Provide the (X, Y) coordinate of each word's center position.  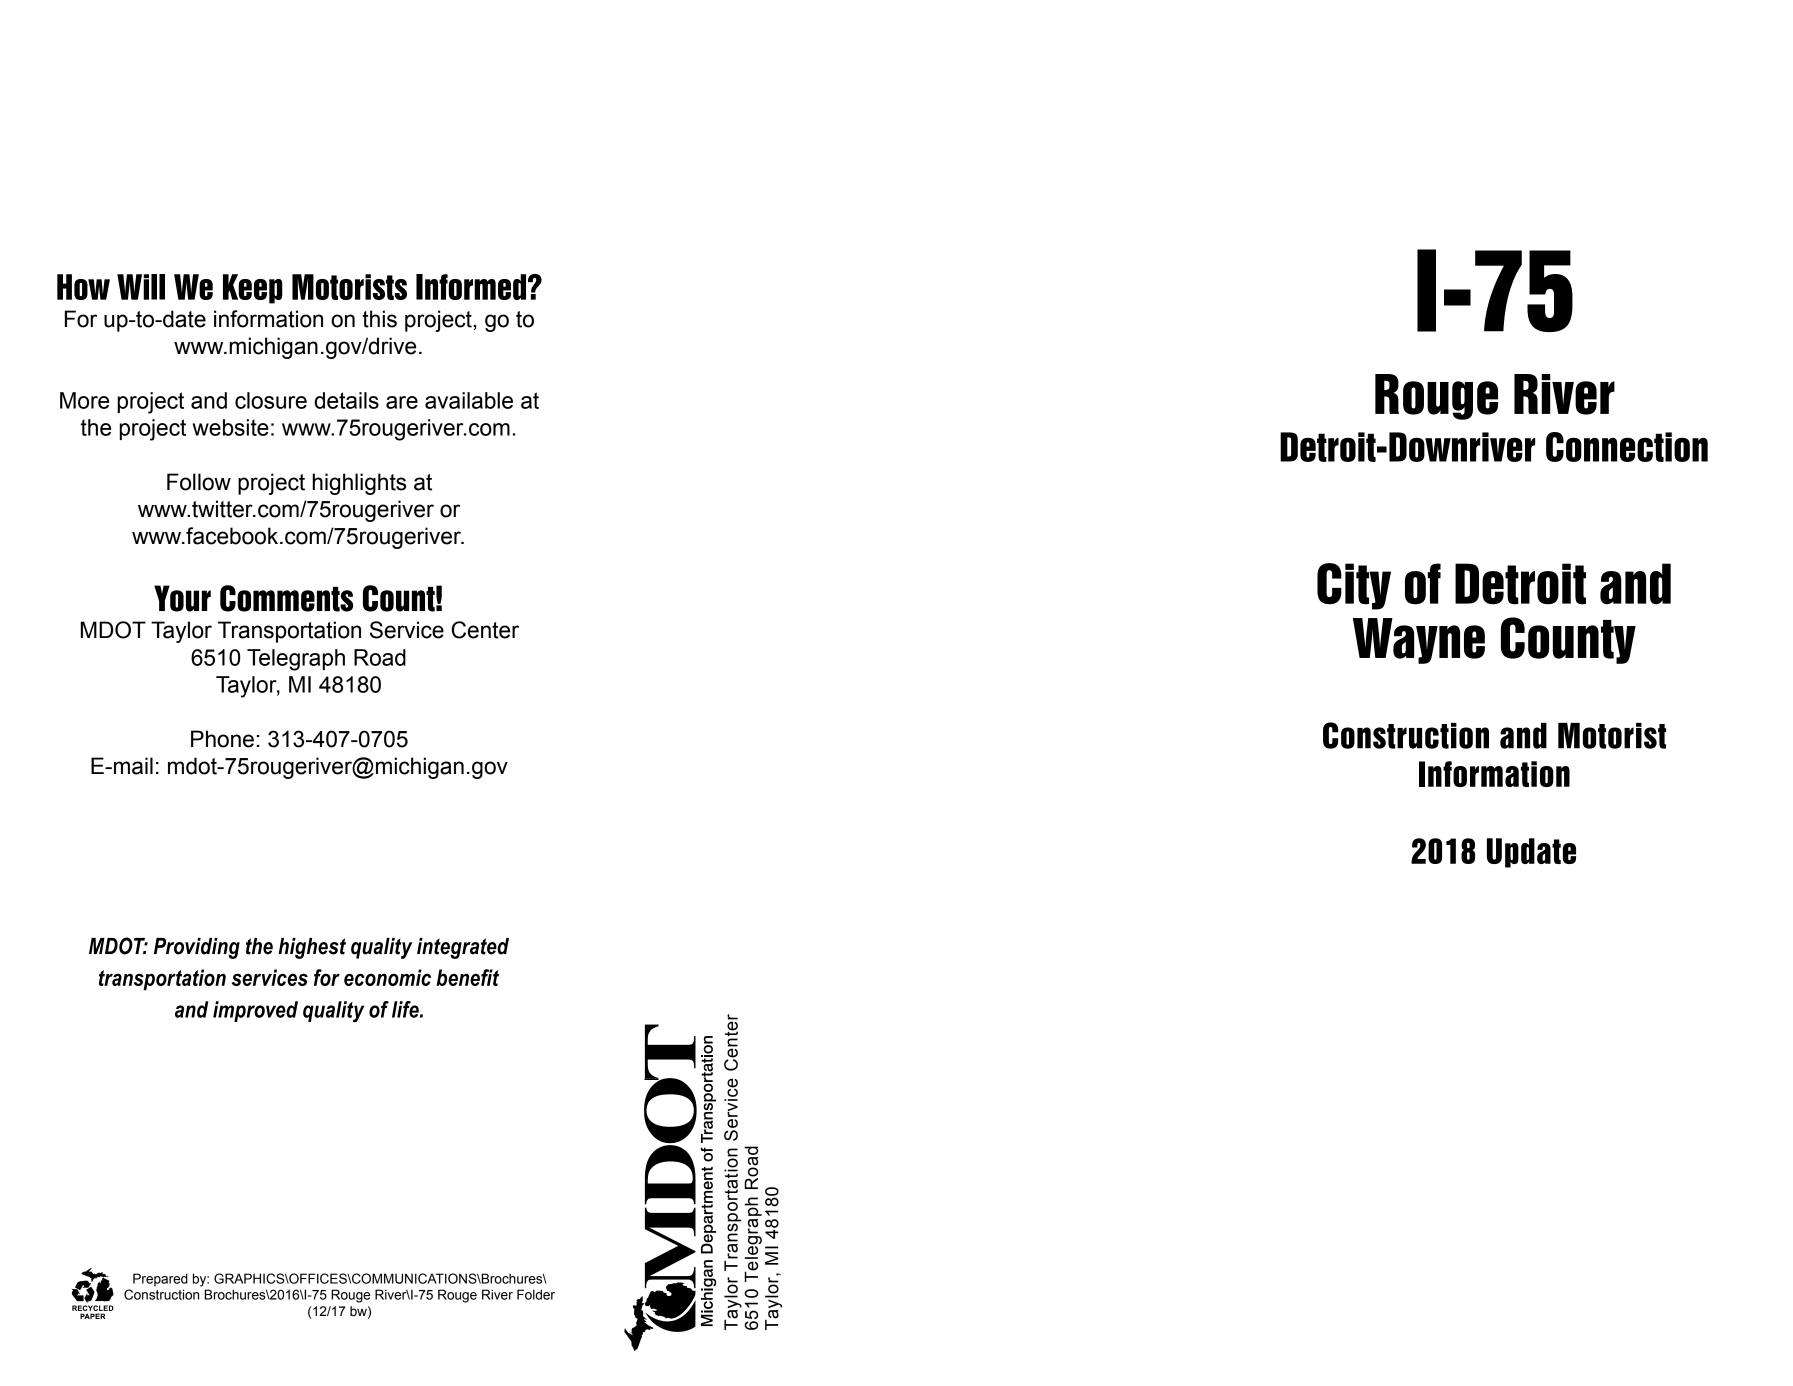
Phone (222, 739)
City (1354, 586)
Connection (1627, 447)
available (469, 400)
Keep (253, 289)
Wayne (1419, 641)
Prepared (160, 1279)
